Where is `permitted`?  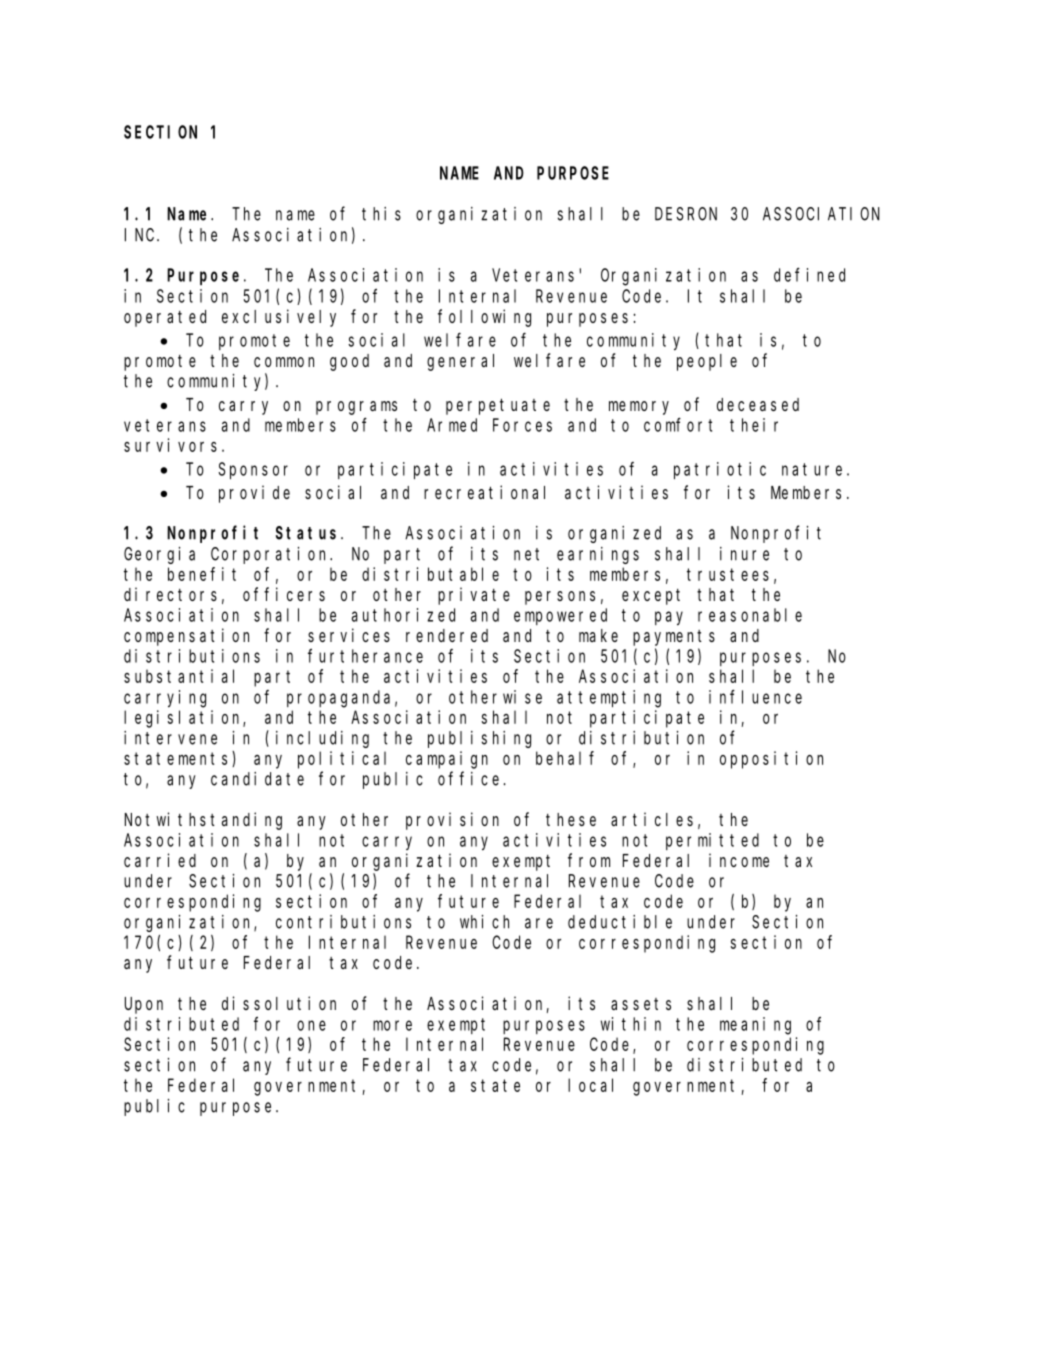 permitted is located at coordinates (712, 841).
